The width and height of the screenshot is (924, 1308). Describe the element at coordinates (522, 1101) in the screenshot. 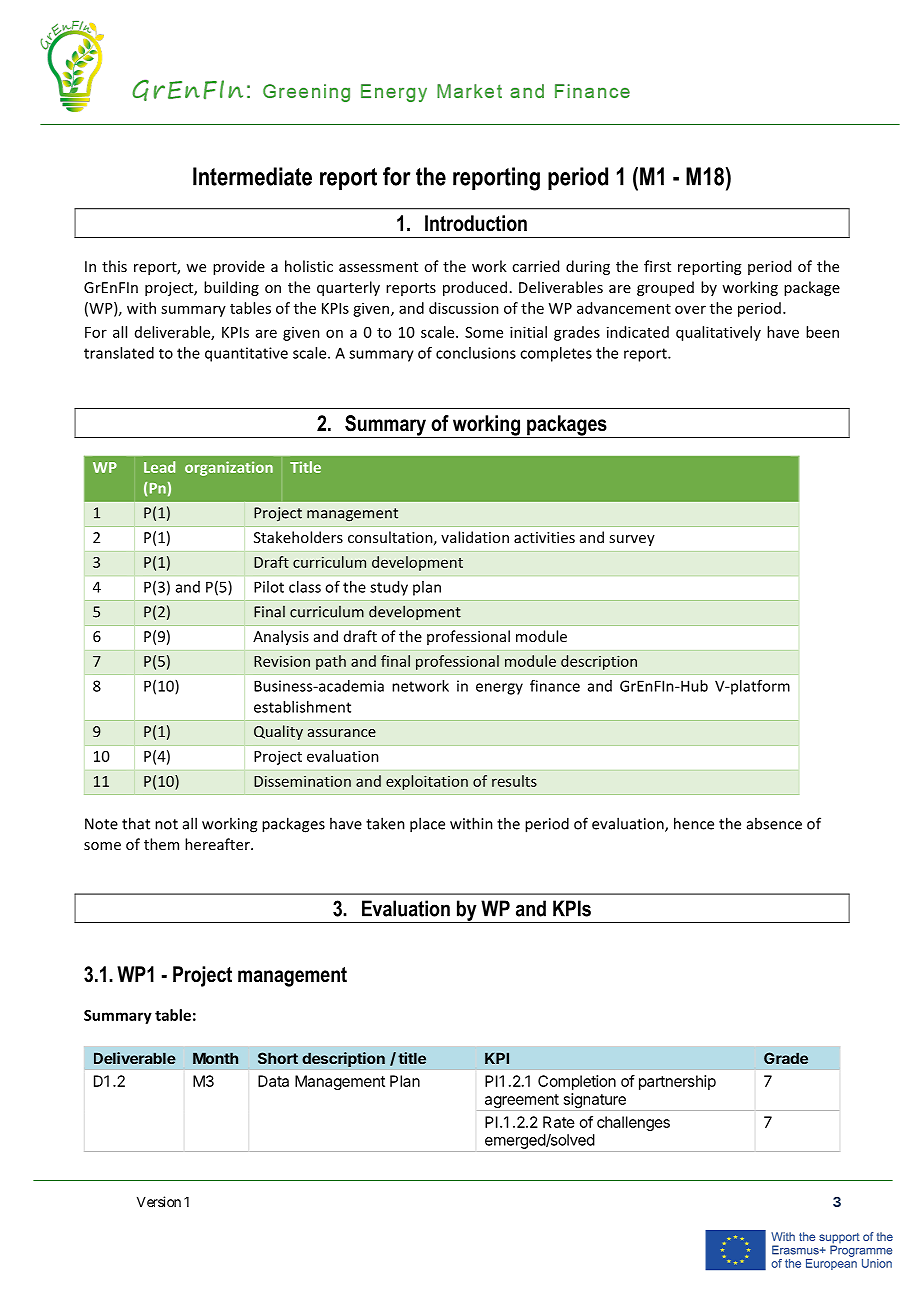

I see `agreement` at that location.
